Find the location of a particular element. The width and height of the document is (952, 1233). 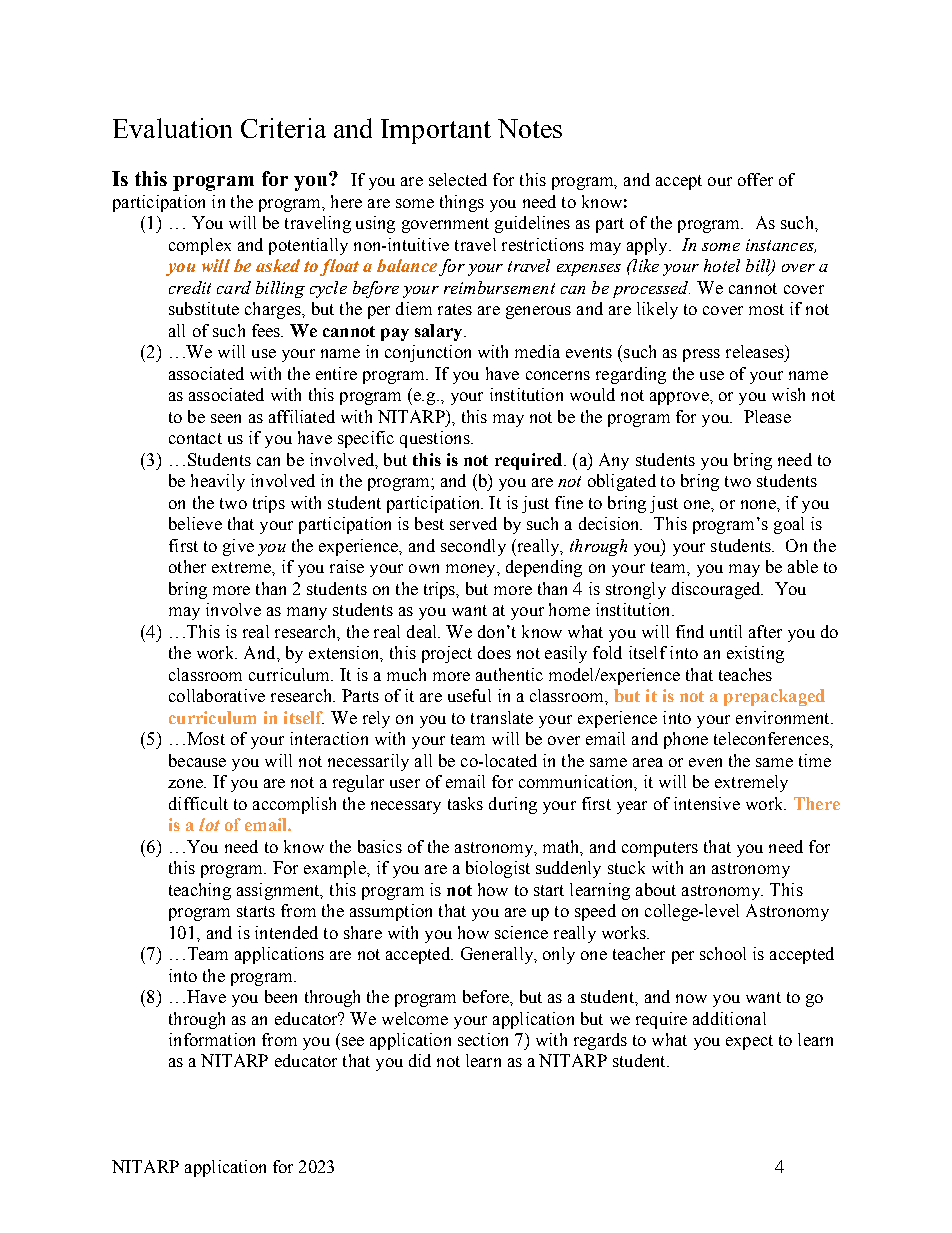

discouraged is located at coordinates (717, 590).
